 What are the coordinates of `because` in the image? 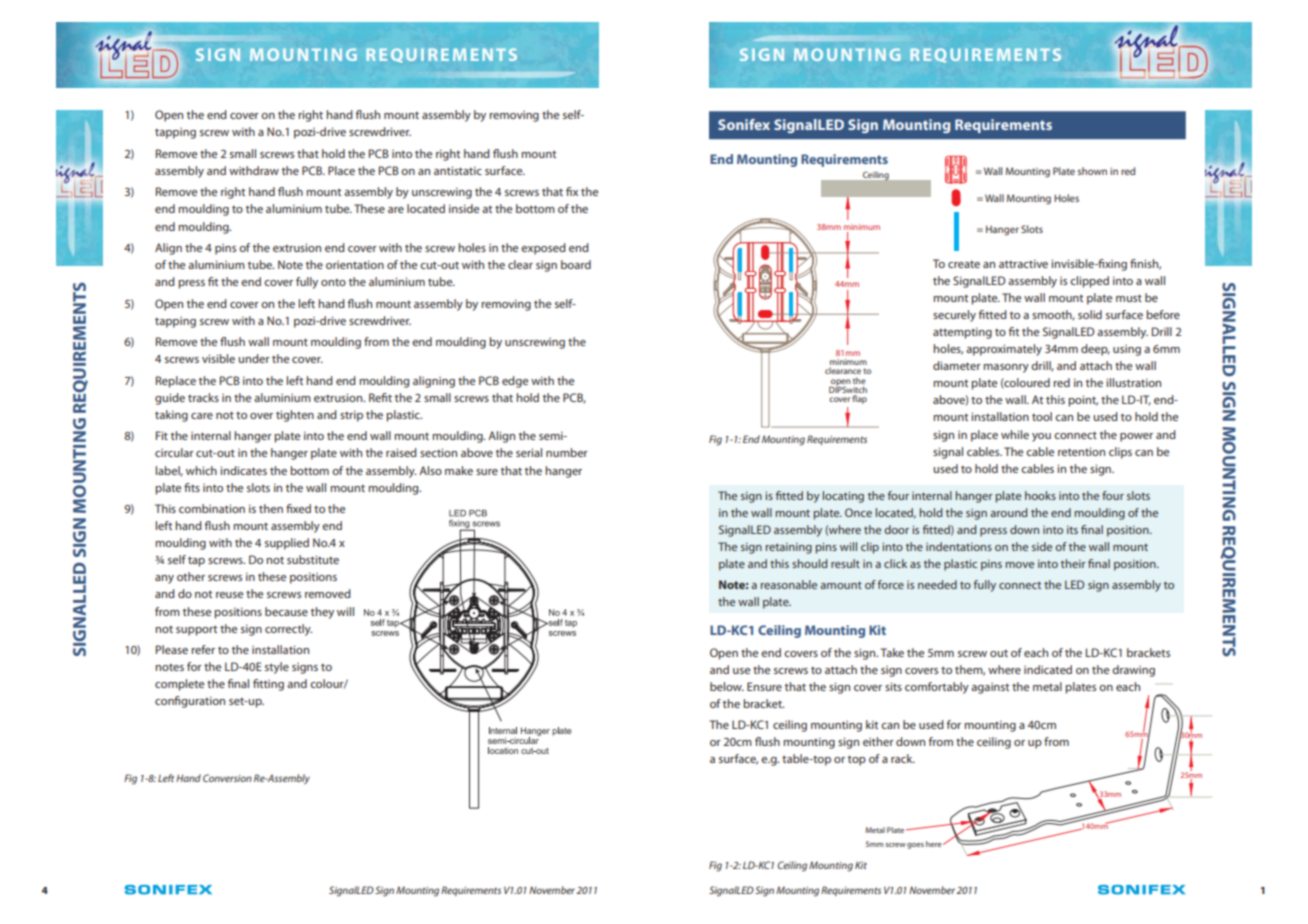 It's located at (286, 611).
